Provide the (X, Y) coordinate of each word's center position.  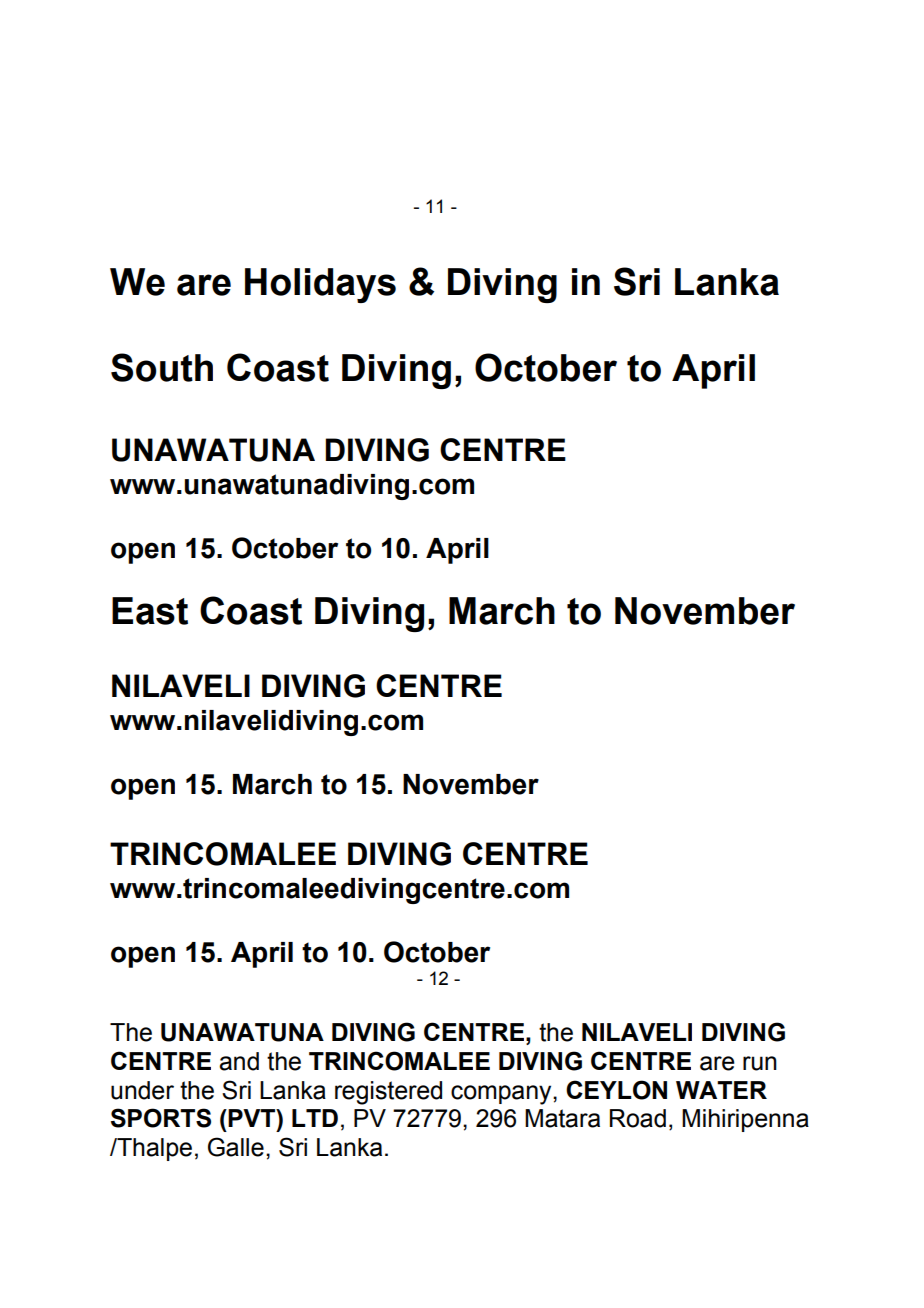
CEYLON (616, 1090)
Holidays (320, 285)
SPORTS (161, 1118)
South (162, 367)
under (142, 1090)
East (150, 611)
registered (388, 1093)
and (239, 1061)
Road (638, 1118)
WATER (721, 1090)
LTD (315, 1118)
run (760, 1063)
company (502, 1095)
